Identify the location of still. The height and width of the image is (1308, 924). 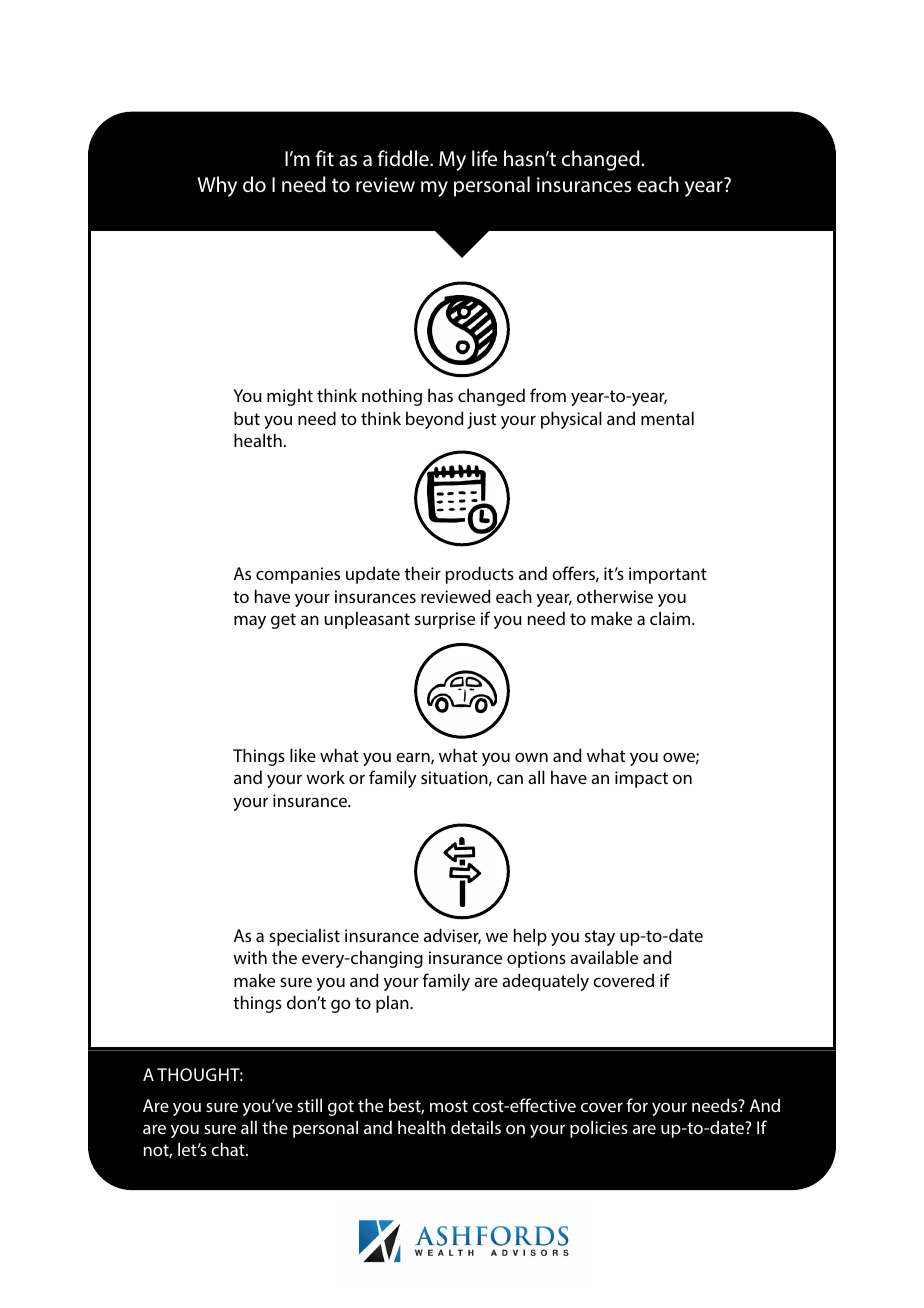
(309, 1105).
